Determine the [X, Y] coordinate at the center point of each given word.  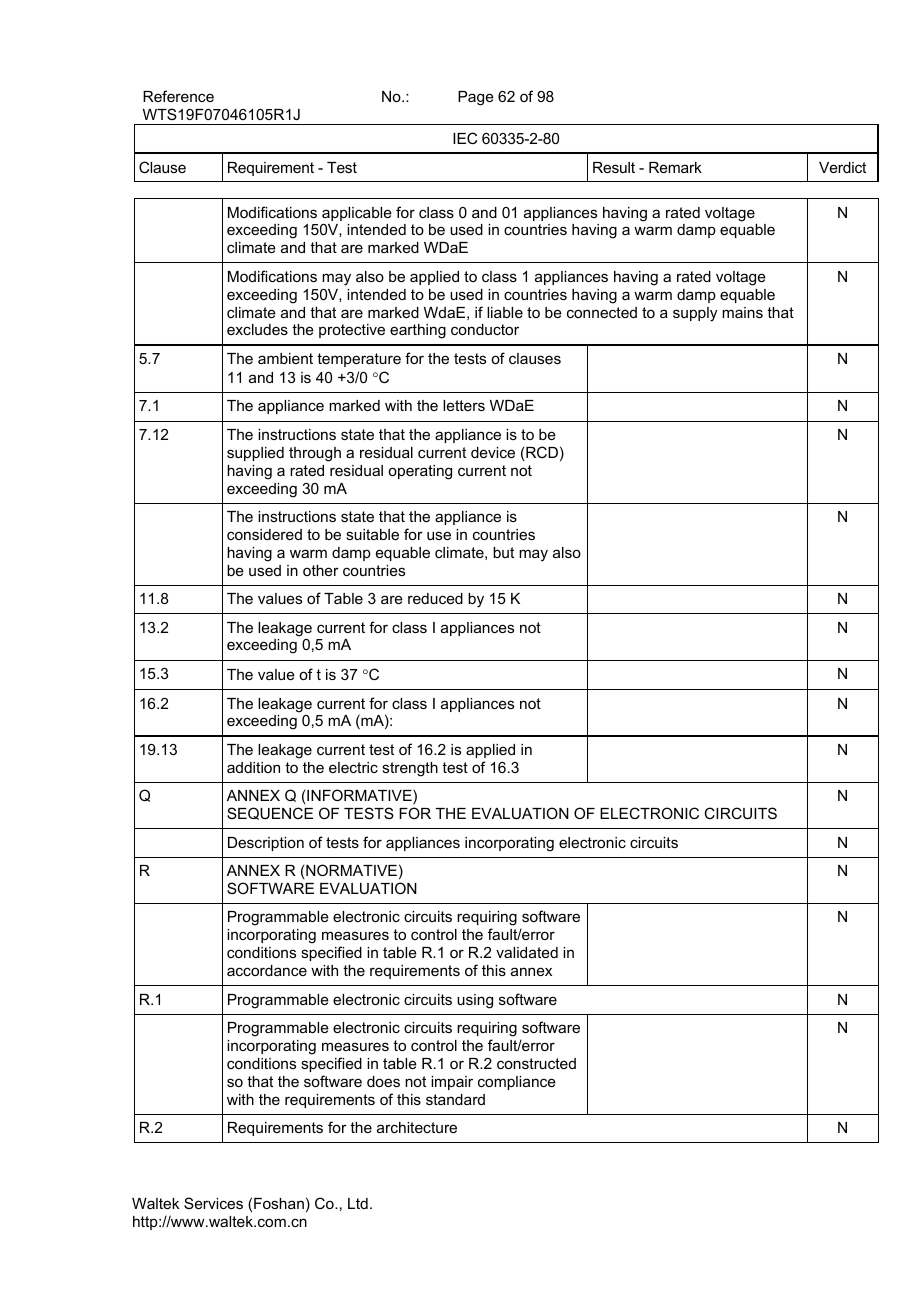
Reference [178, 96]
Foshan [279, 1203]
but [503, 552]
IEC [465, 138]
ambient [285, 358]
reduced [435, 598]
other [321, 570]
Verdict [842, 167]
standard [455, 1099]
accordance [267, 970]
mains [742, 312]
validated [527, 952]
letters [464, 405]
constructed [536, 1063]
